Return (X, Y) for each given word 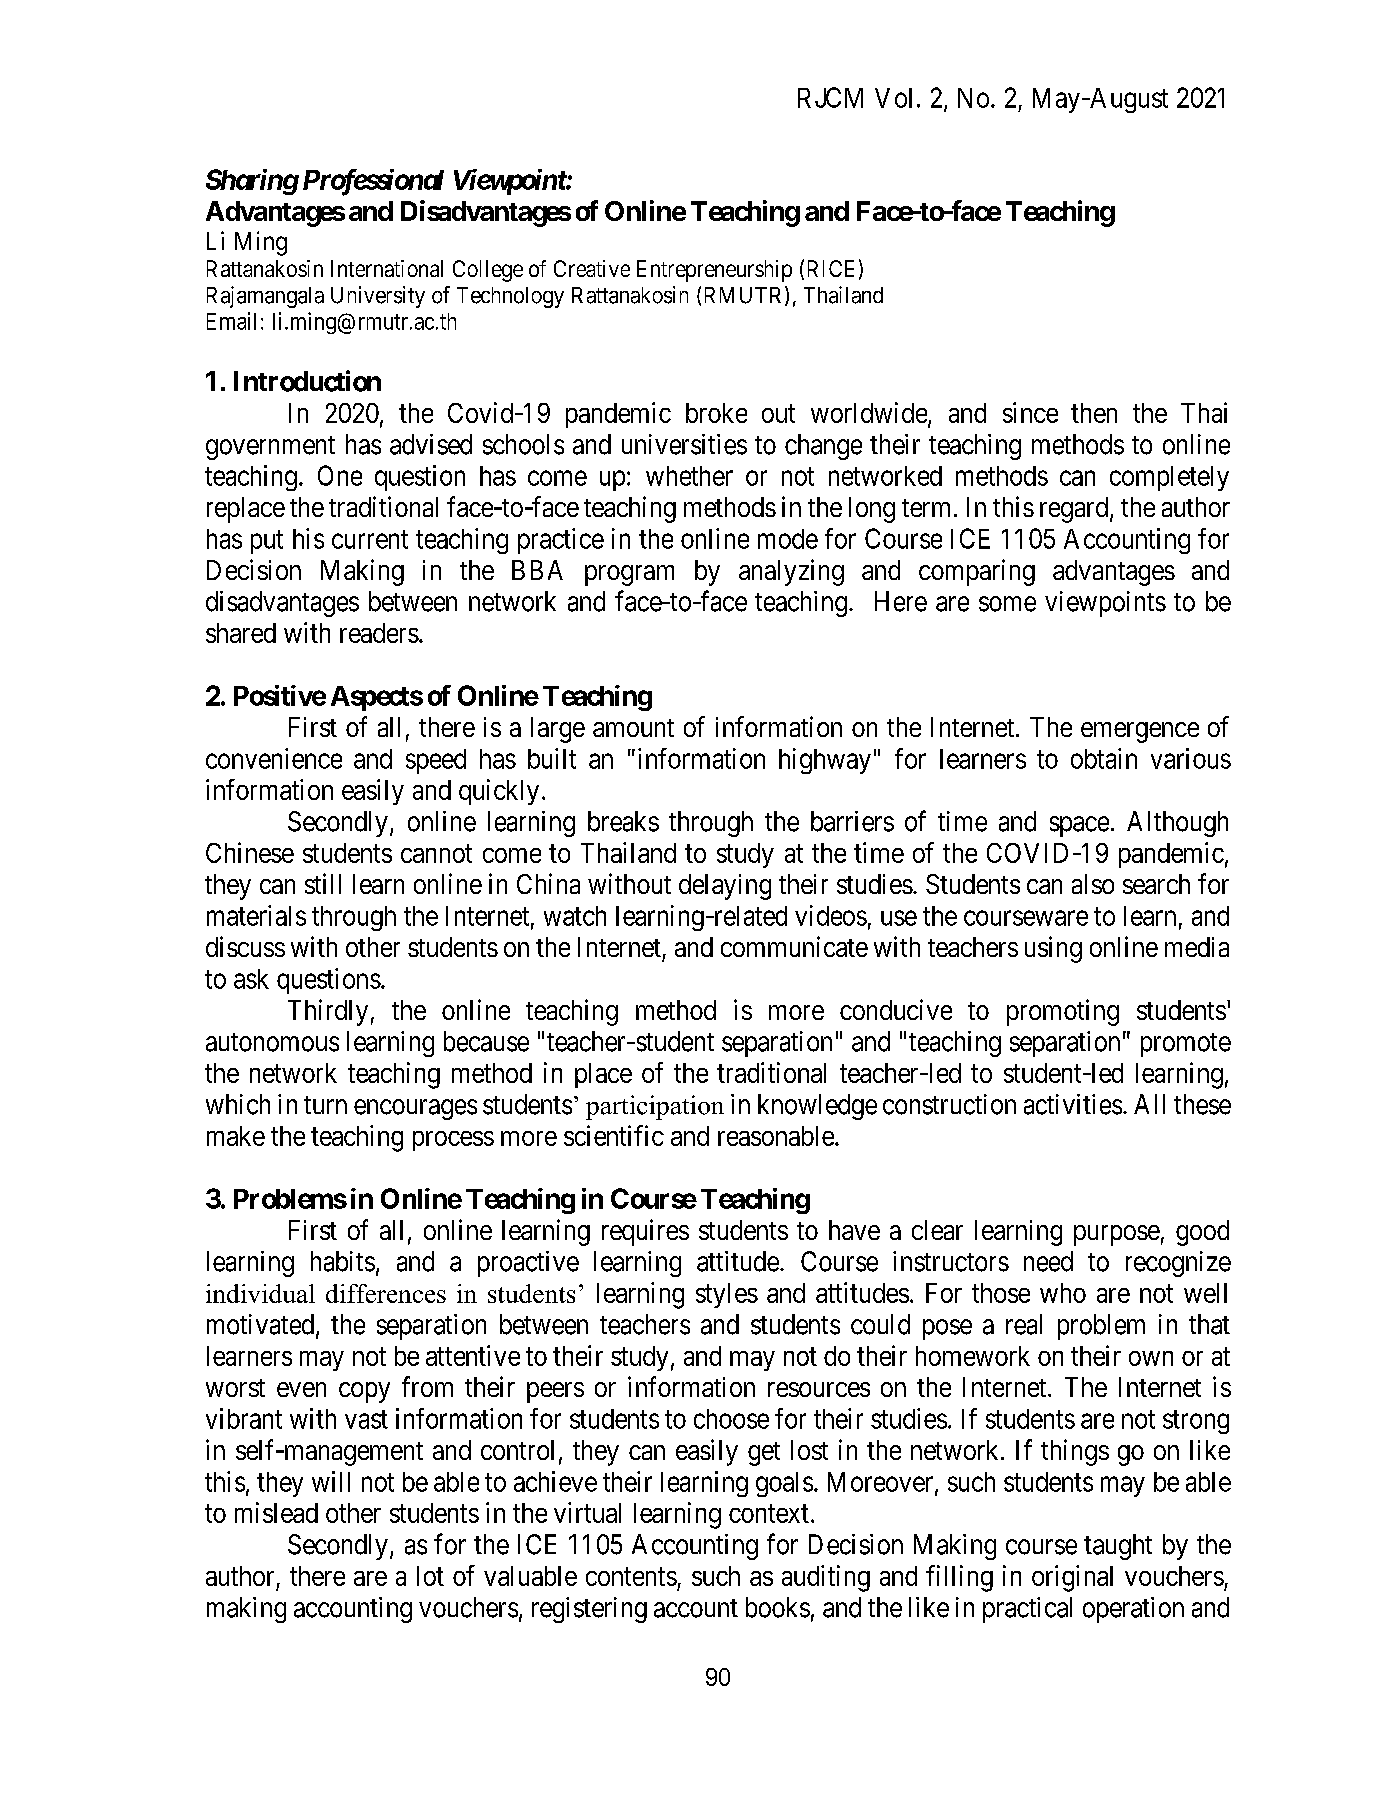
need (1048, 1261)
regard (1075, 510)
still (323, 883)
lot (430, 1576)
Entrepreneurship (714, 271)
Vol (893, 98)
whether (689, 476)
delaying (725, 887)
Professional (373, 182)
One (340, 475)
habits (343, 1261)
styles (727, 1295)
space (1079, 826)
